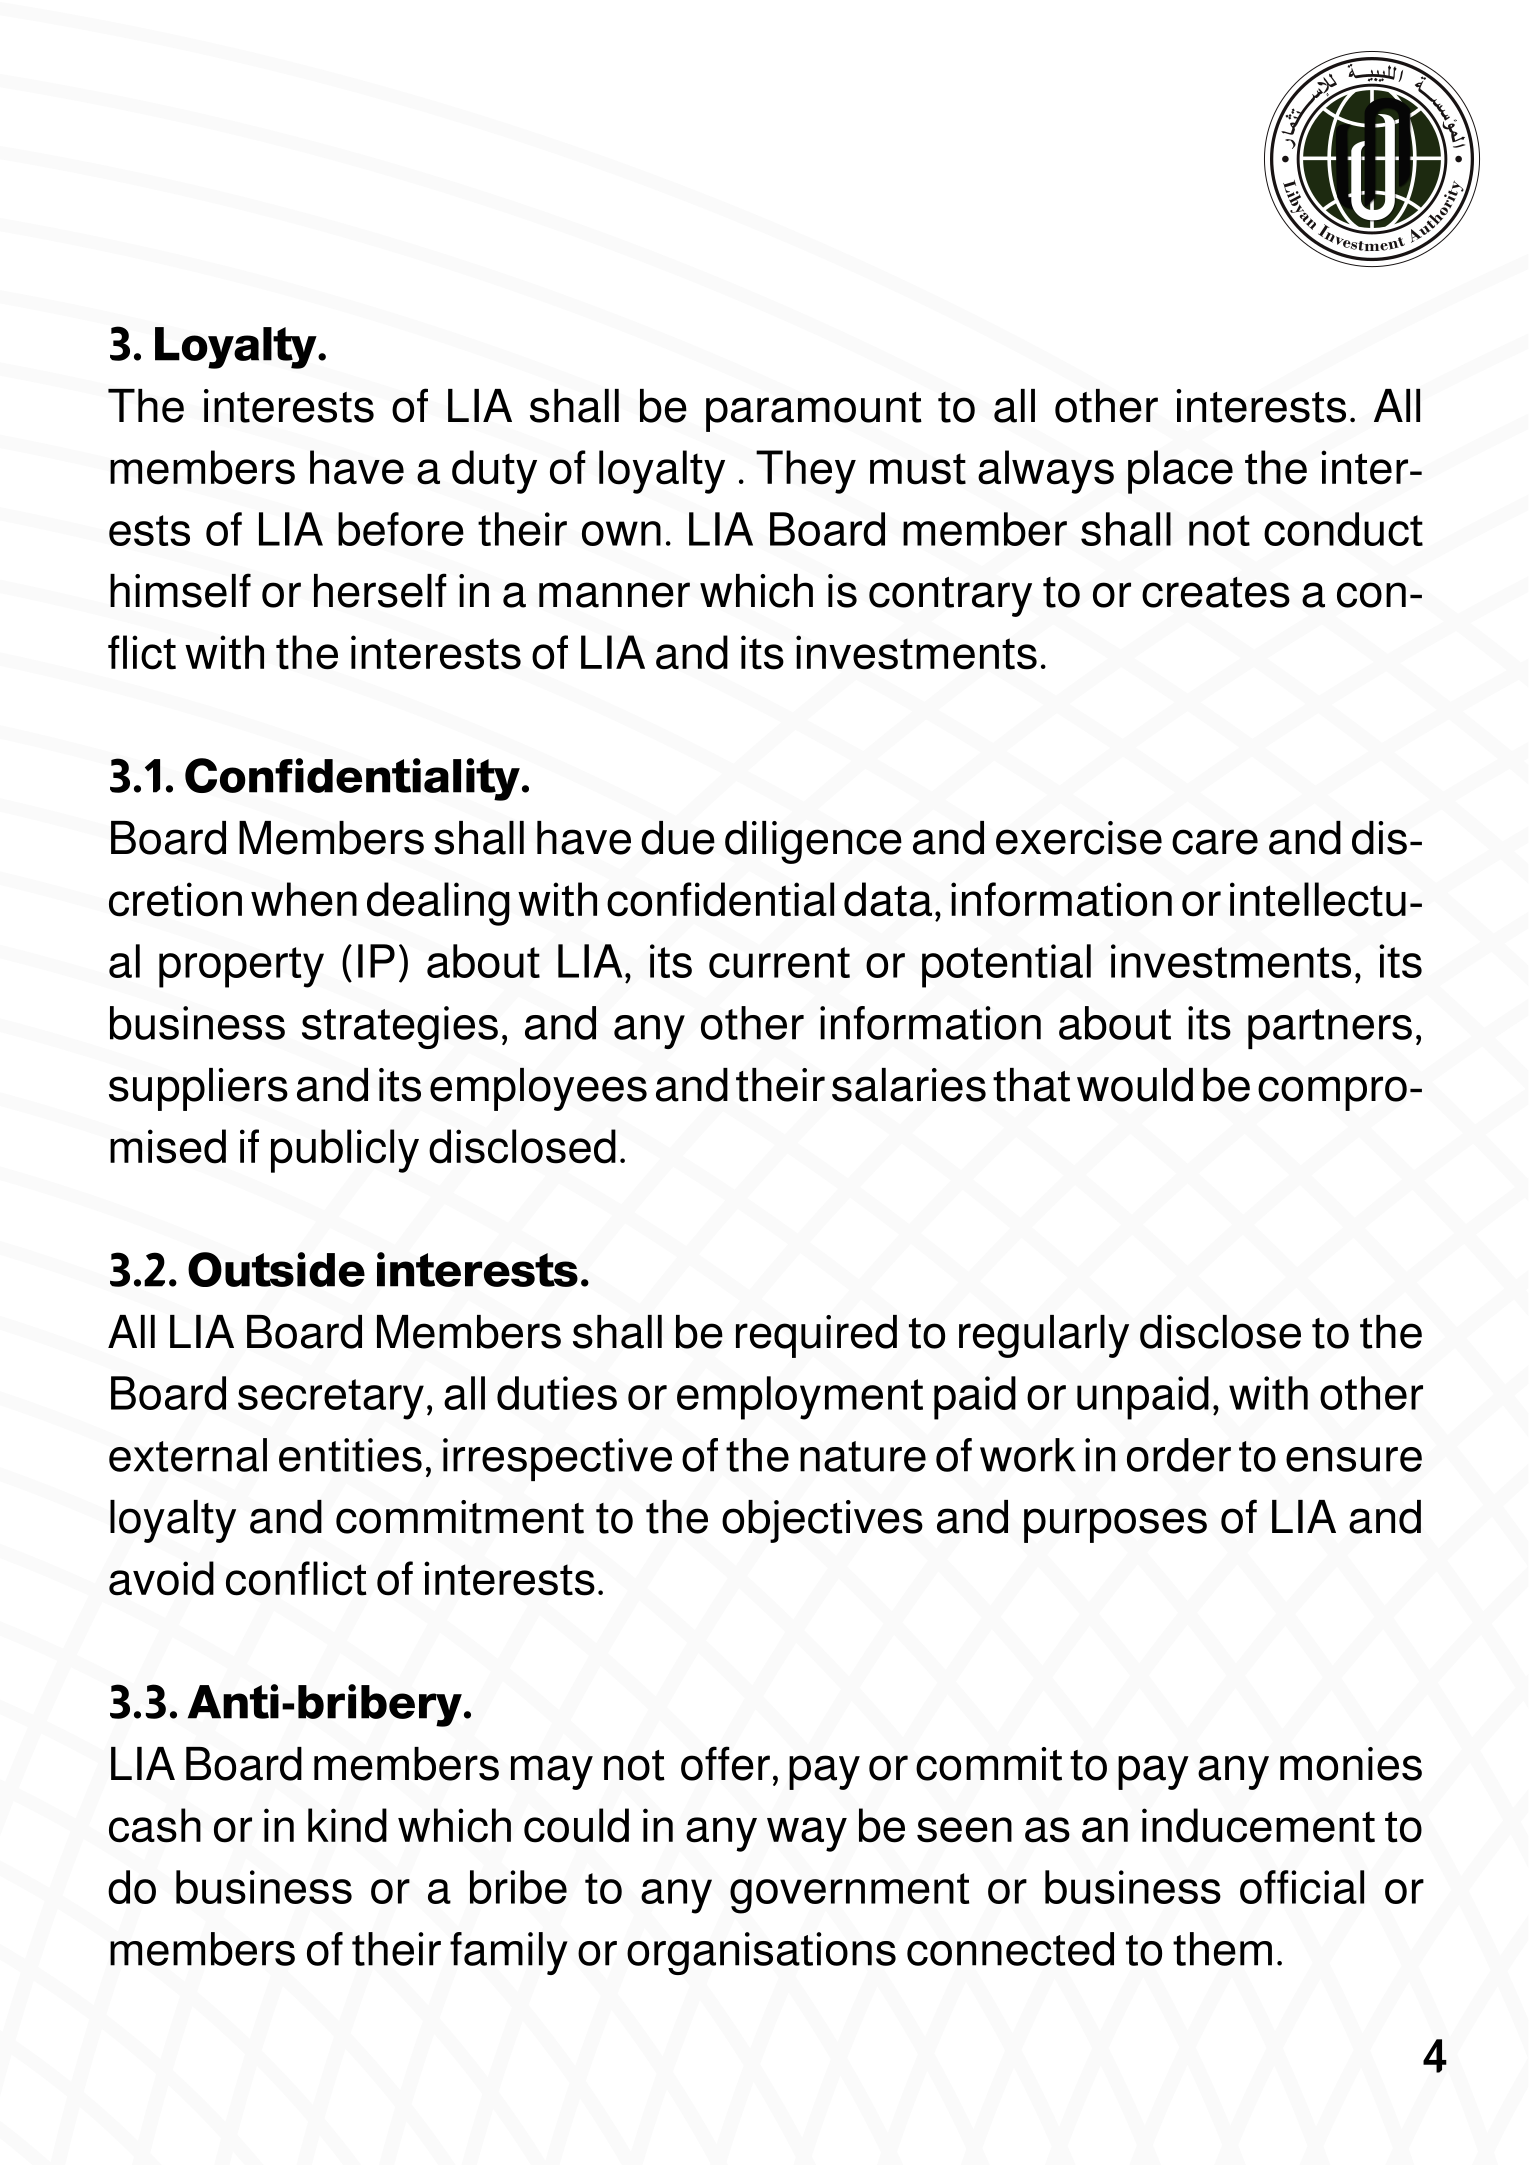 This document has height=2166, width=1531. Describe the element at coordinates (345, 1151) in the document. I see `publicly` at that location.
